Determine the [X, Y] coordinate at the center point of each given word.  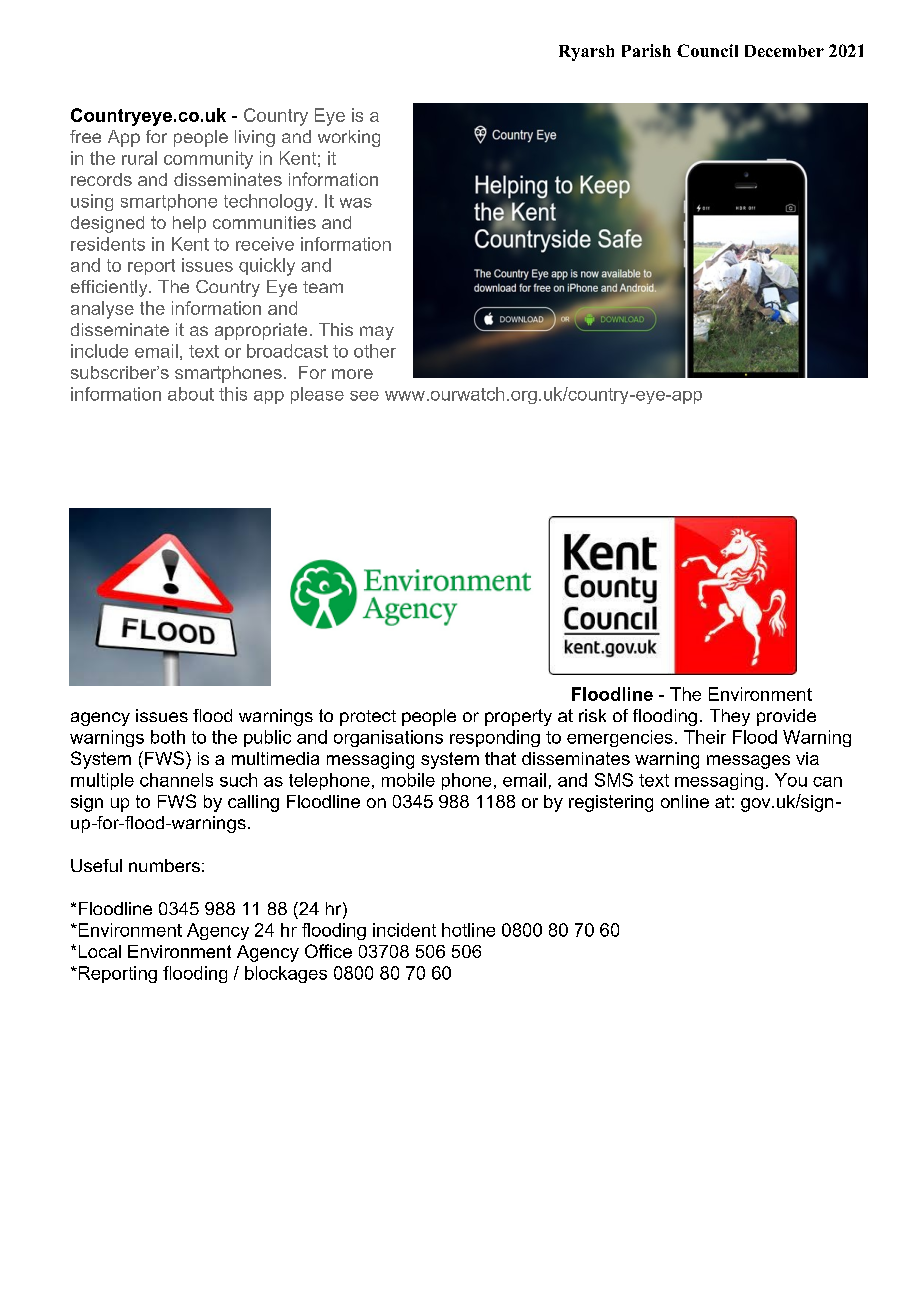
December [784, 51]
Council [707, 50]
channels [176, 780]
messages [748, 762]
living [255, 138]
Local [100, 951]
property [518, 717]
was [356, 203]
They [730, 717]
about [191, 394]
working [349, 138]
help [189, 224]
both [168, 737]
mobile [408, 780]
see [364, 396]
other [375, 351]
